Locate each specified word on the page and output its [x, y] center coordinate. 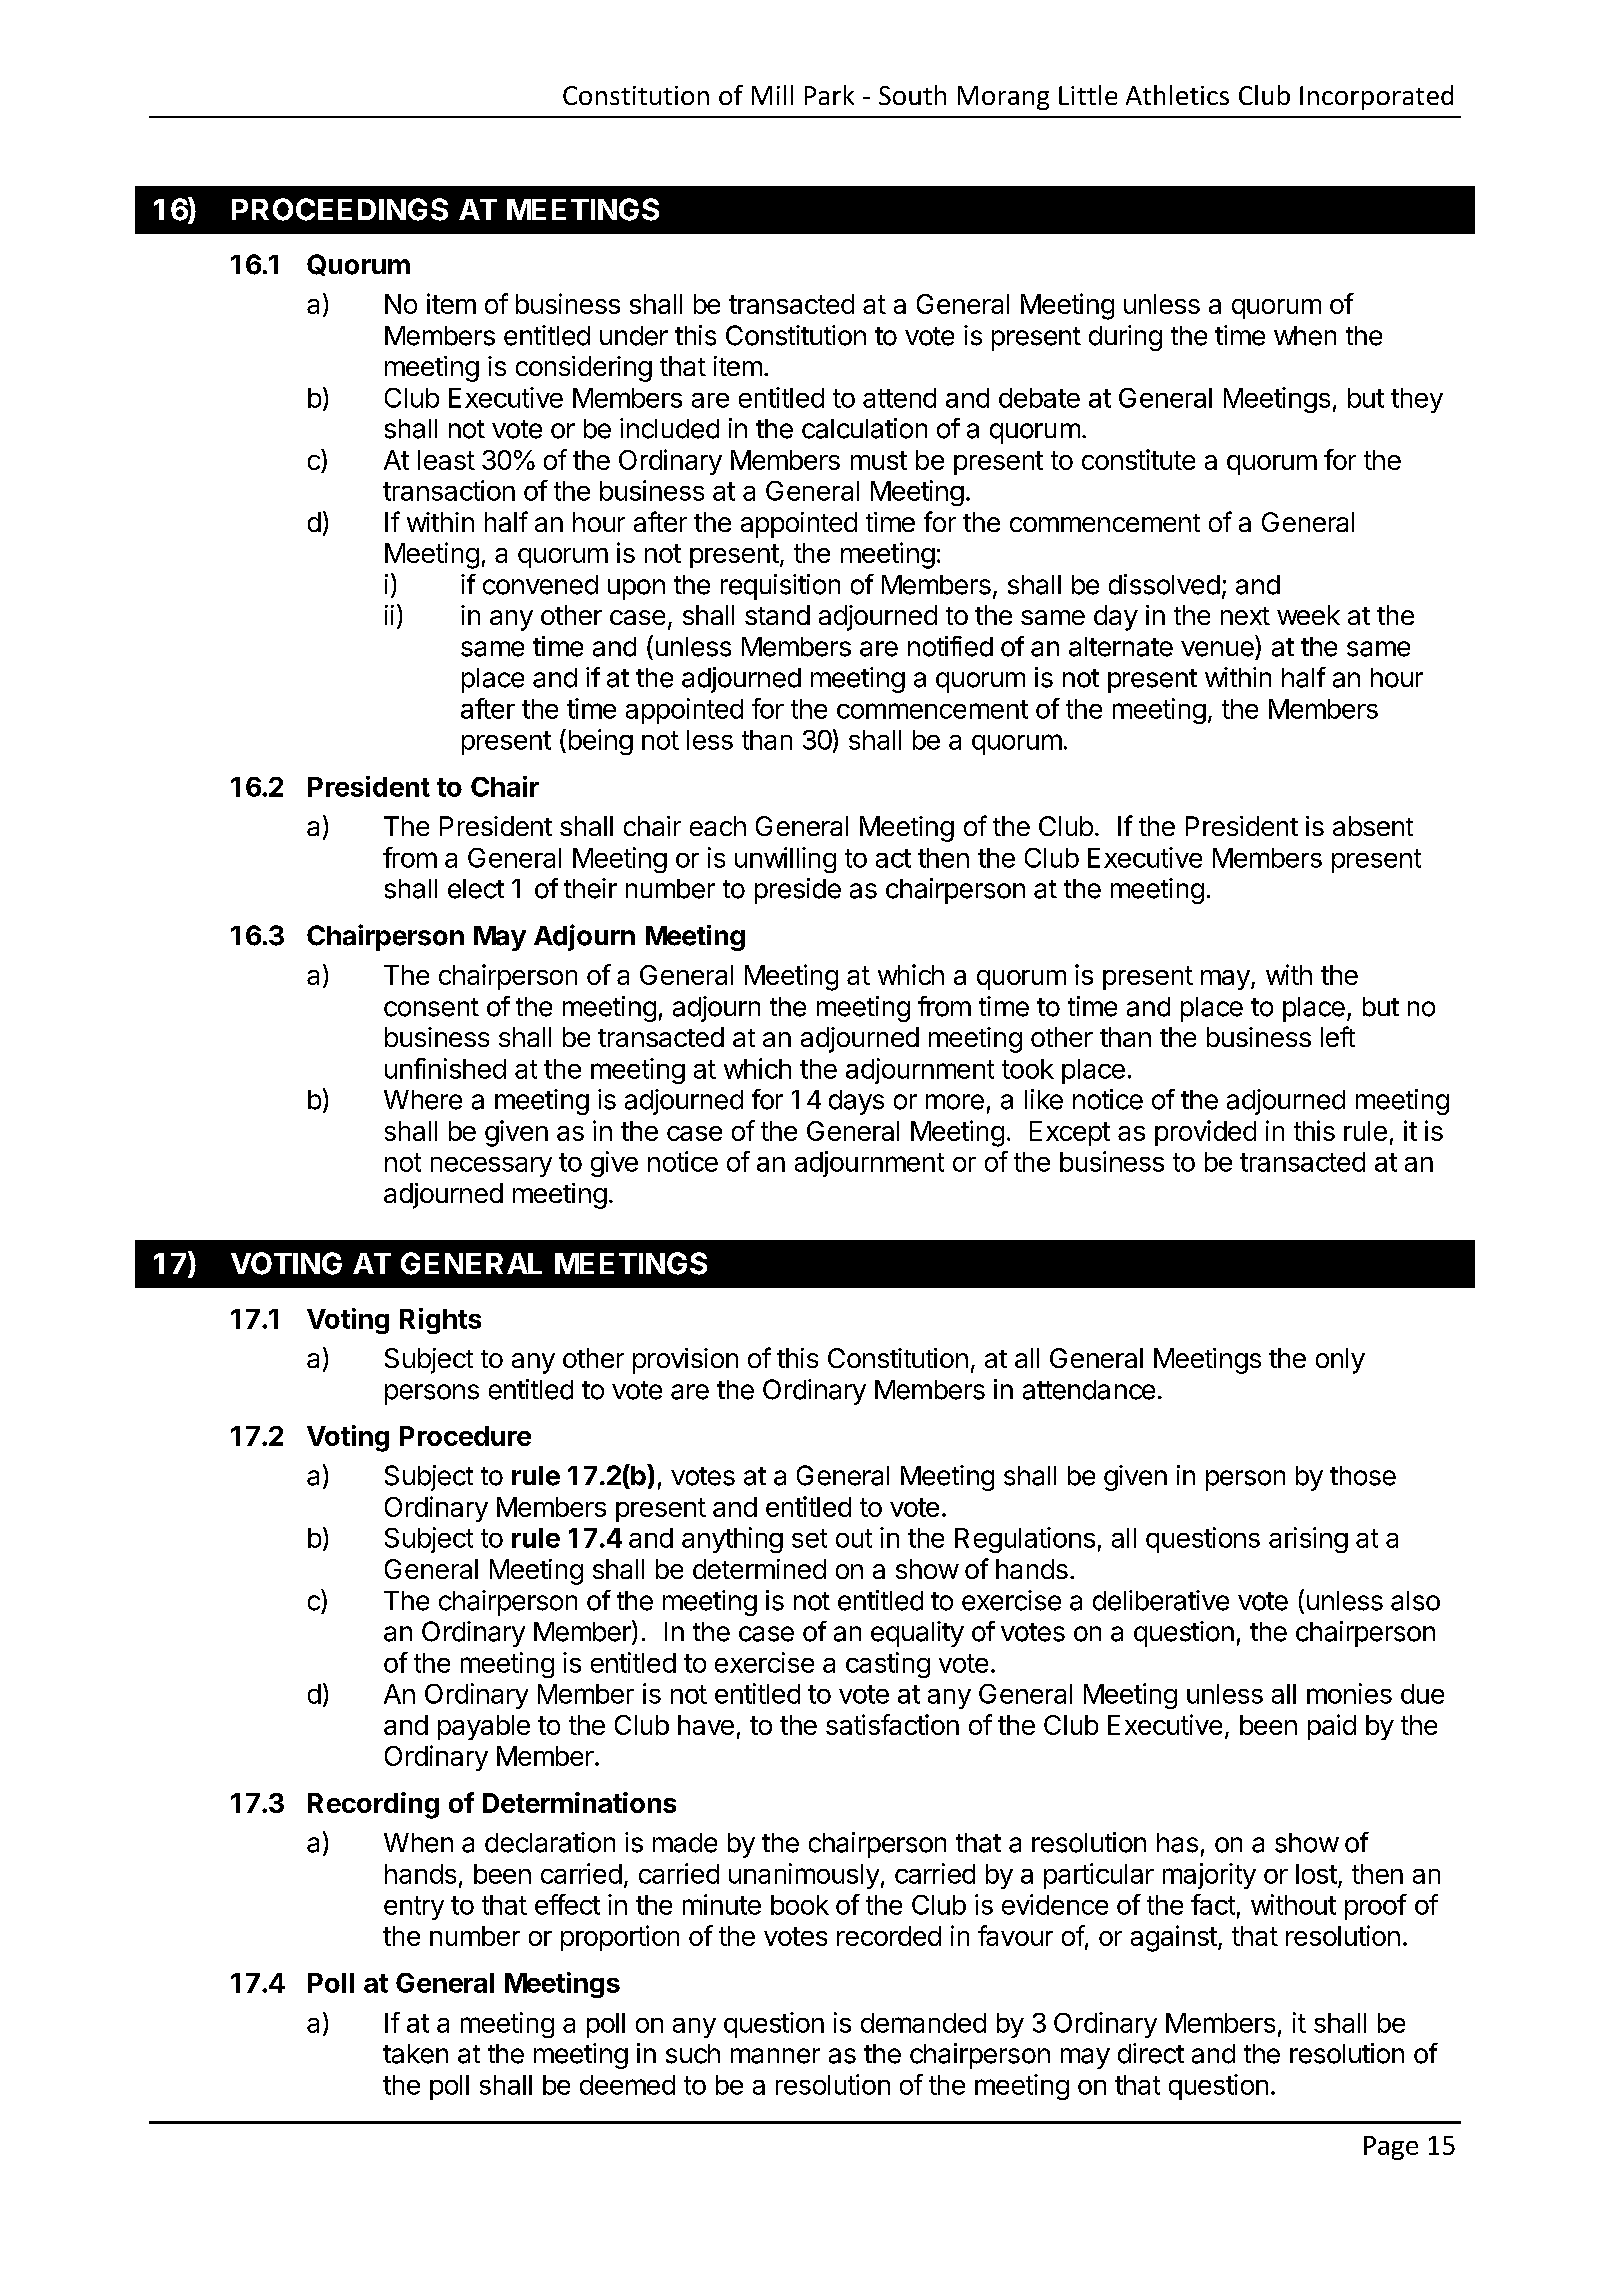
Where [423, 1100]
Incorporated [1376, 97]
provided [1205, 1133]
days [856, 1102]
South [912, 95]
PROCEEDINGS [340, 209]
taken [415, 2054]
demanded [923, 2023]
